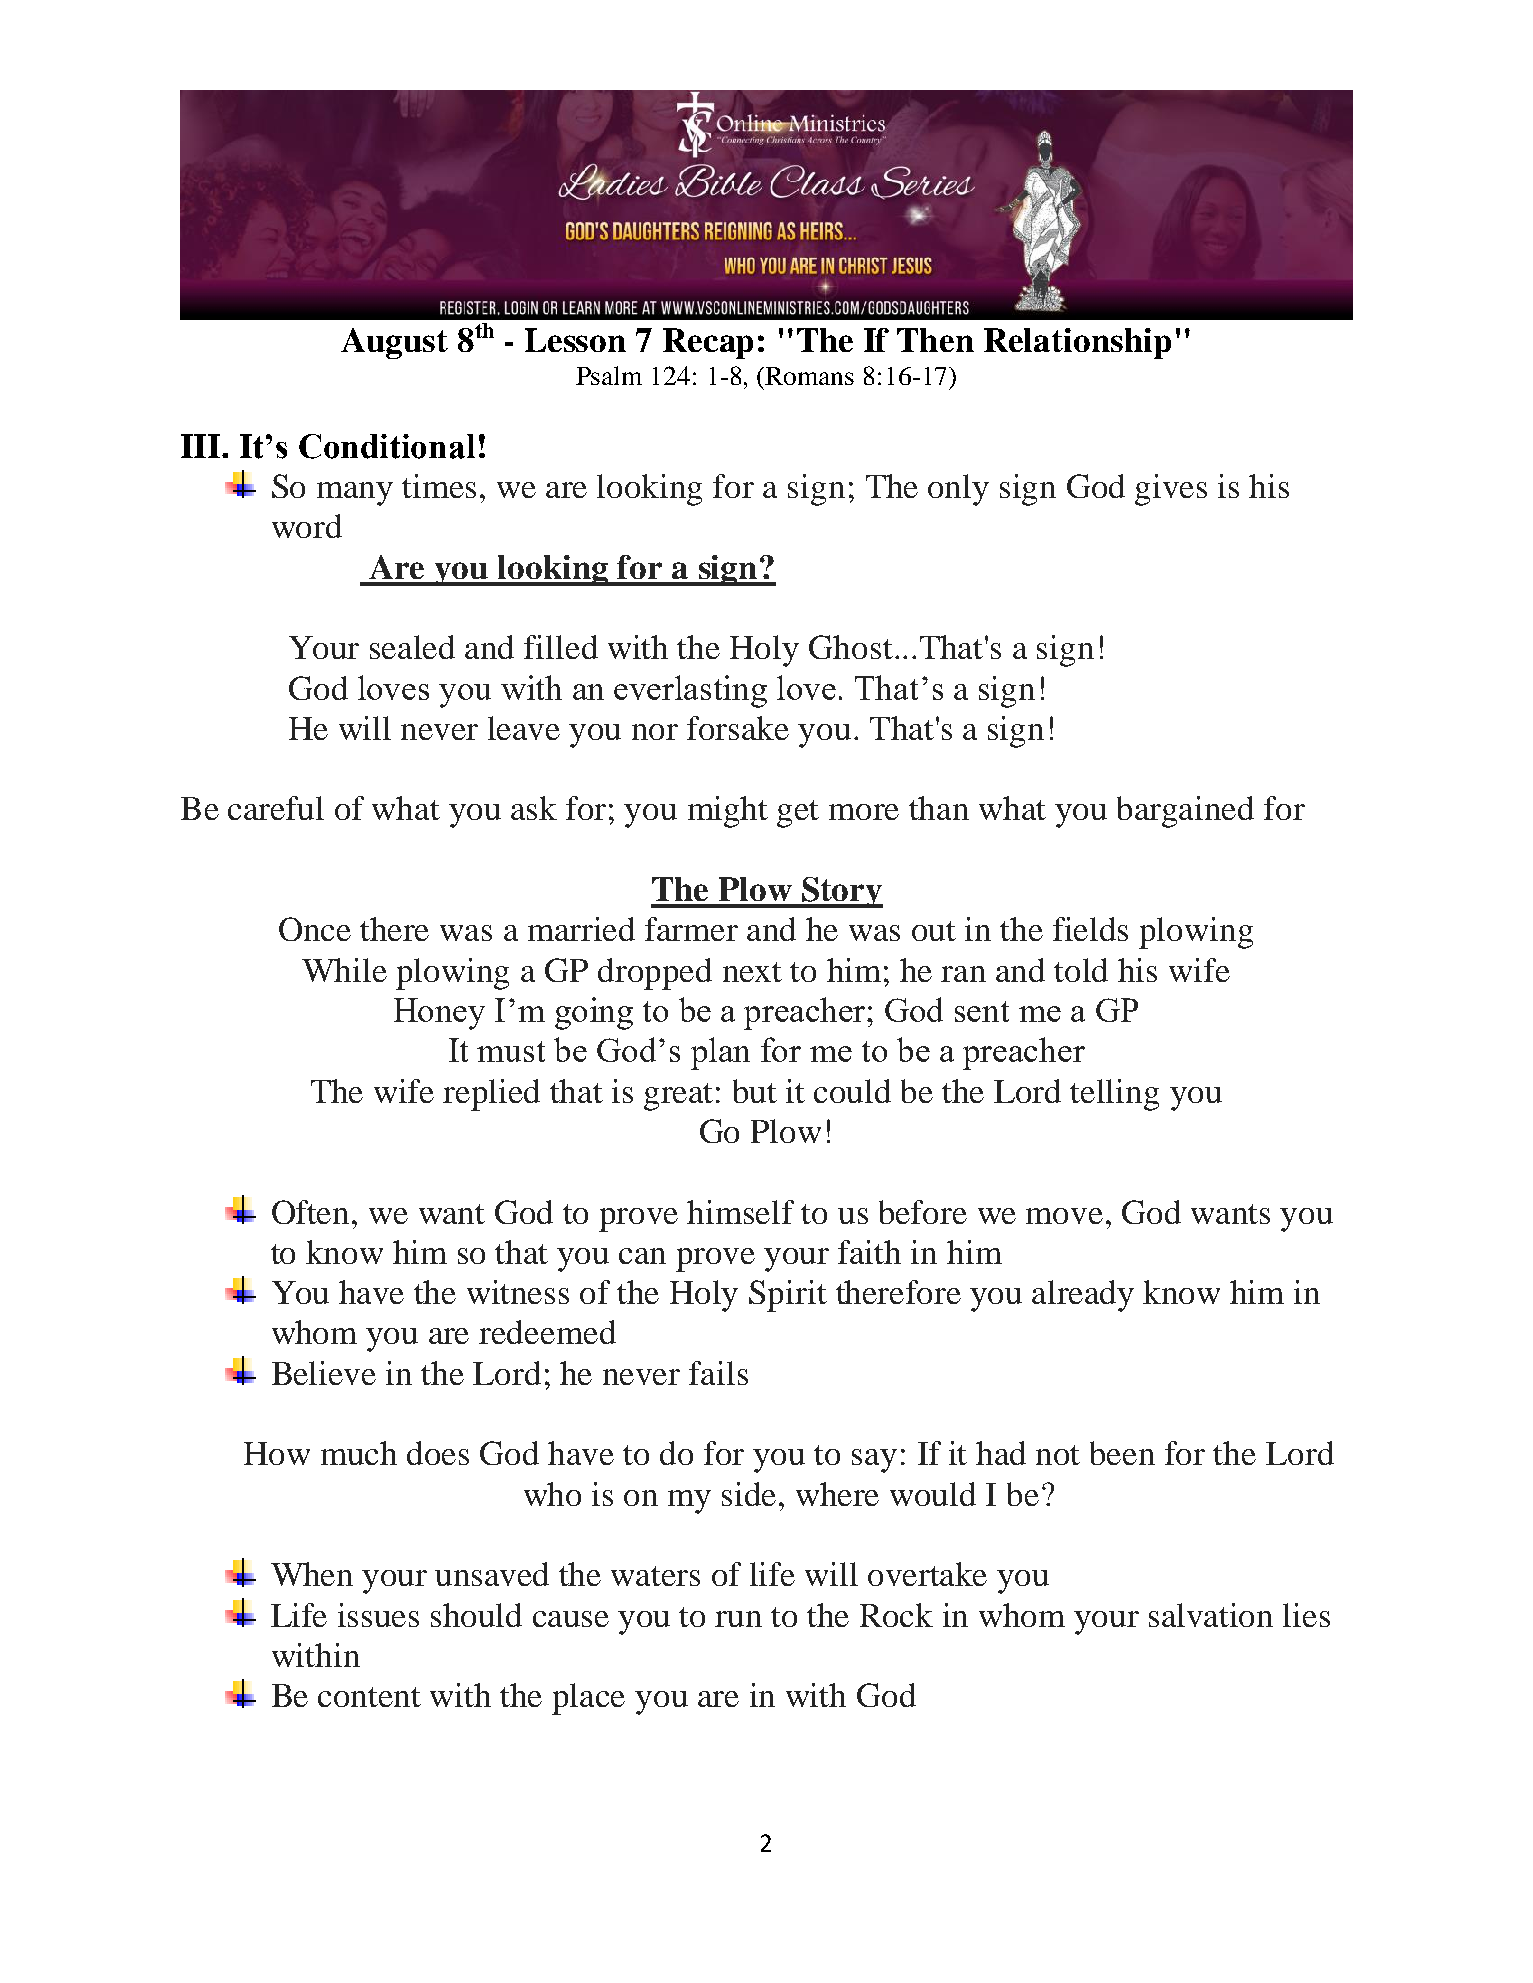 Image resolution: width=1533 pixels, height=1983 pixels. What do you see at coordinates (369, 1697) in the page?
I see `content` at bounding box center [369, 1697].
